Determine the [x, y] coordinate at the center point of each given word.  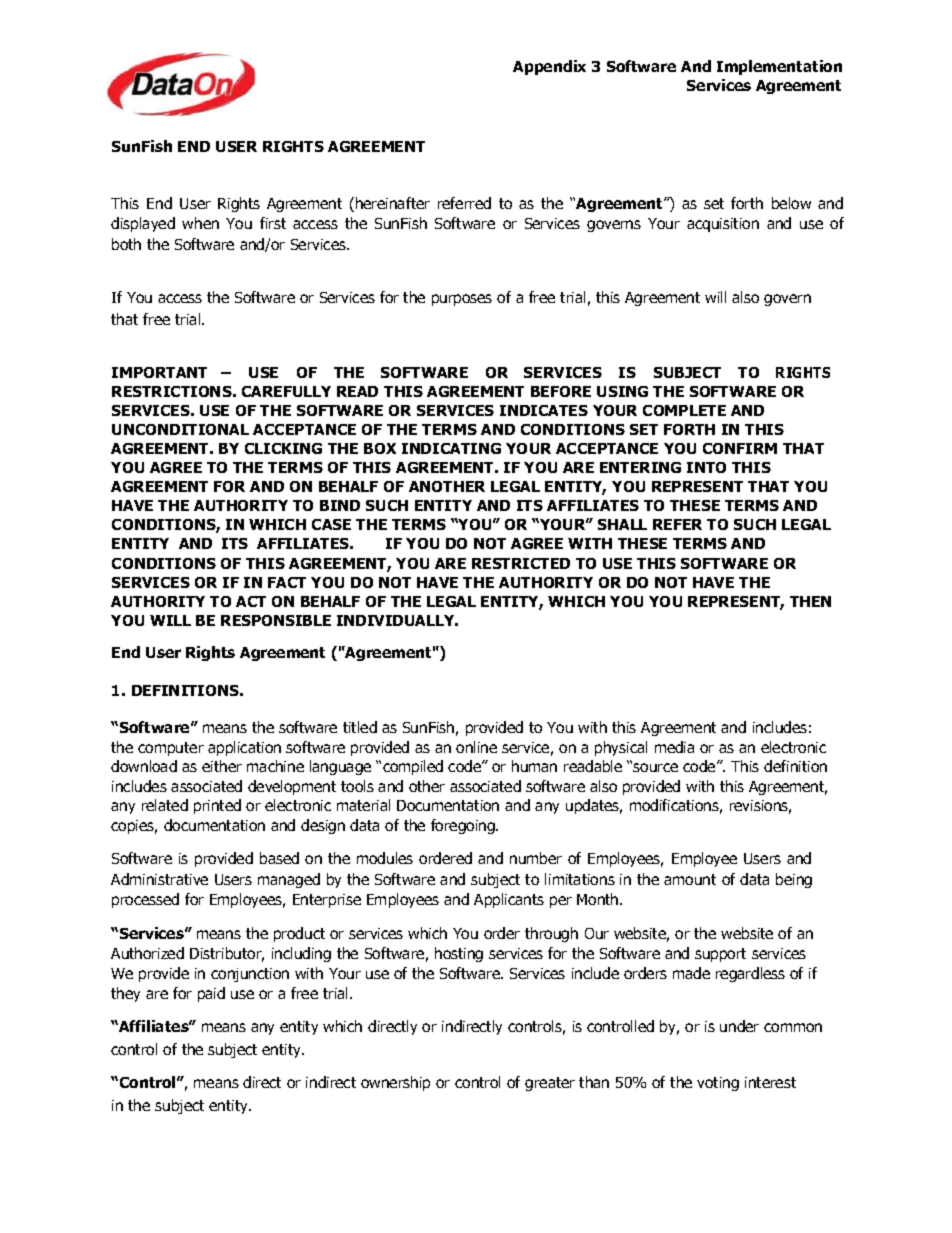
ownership [395, 1083]
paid [211, 994]
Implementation [779, 67]
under [739, 1026]
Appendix [549, 67]
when [200, 223]
